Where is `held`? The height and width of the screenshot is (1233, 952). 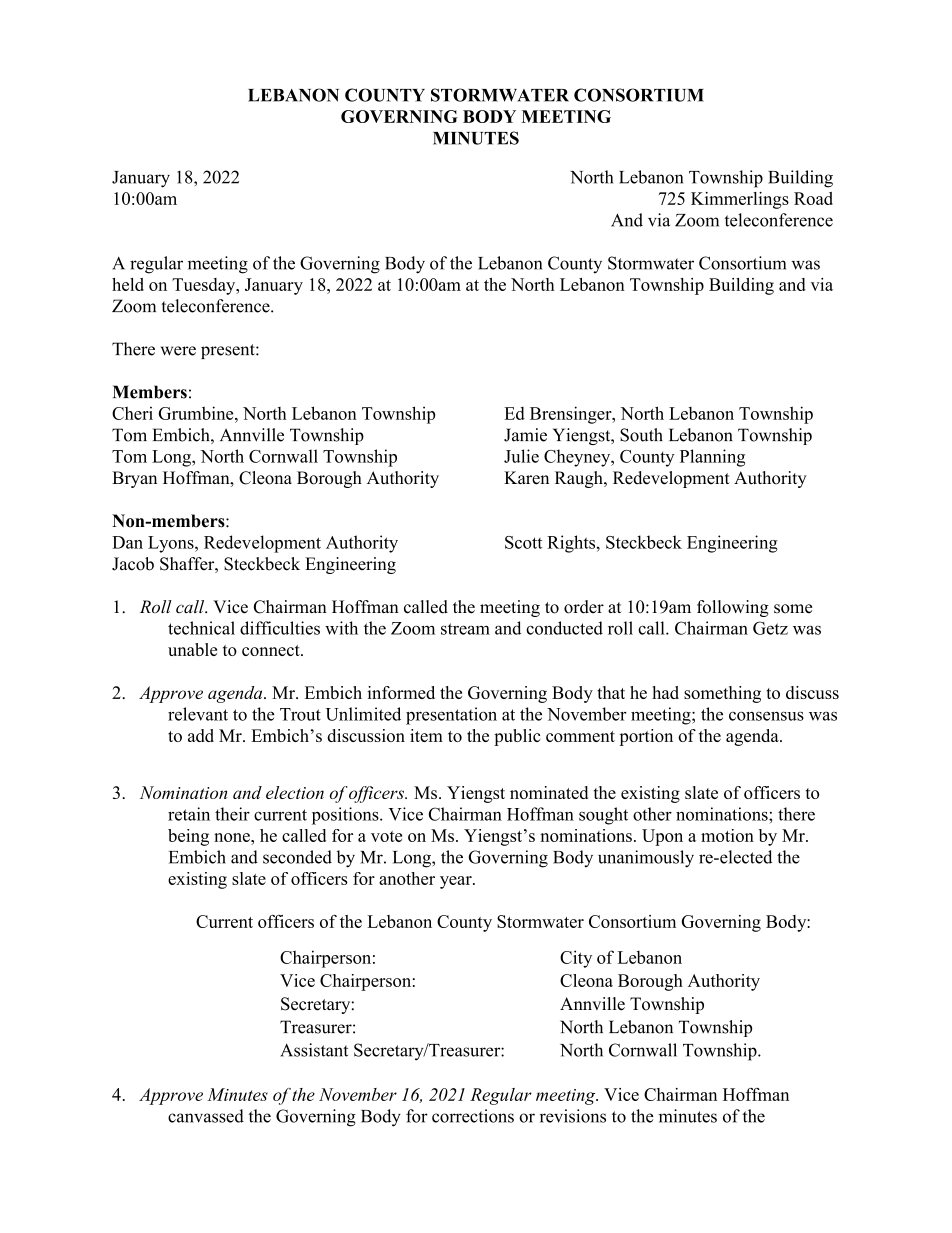 held is located at coordinates (128, 284).
